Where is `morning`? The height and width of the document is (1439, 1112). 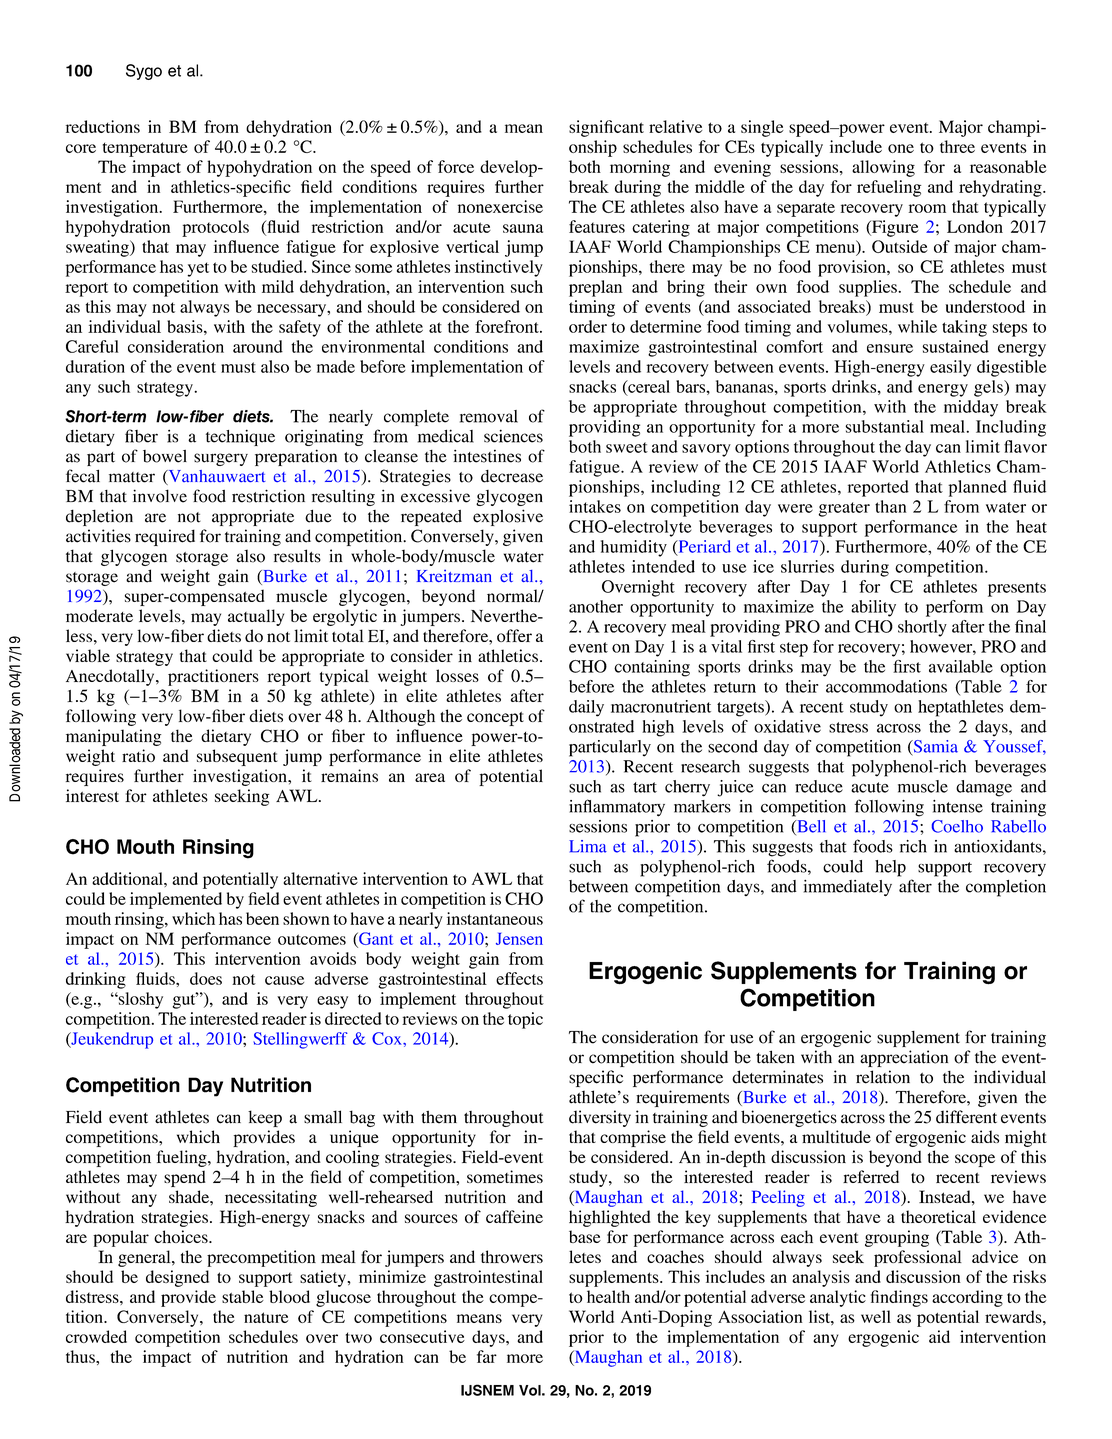 morning is located at coordinates (640, 168).
